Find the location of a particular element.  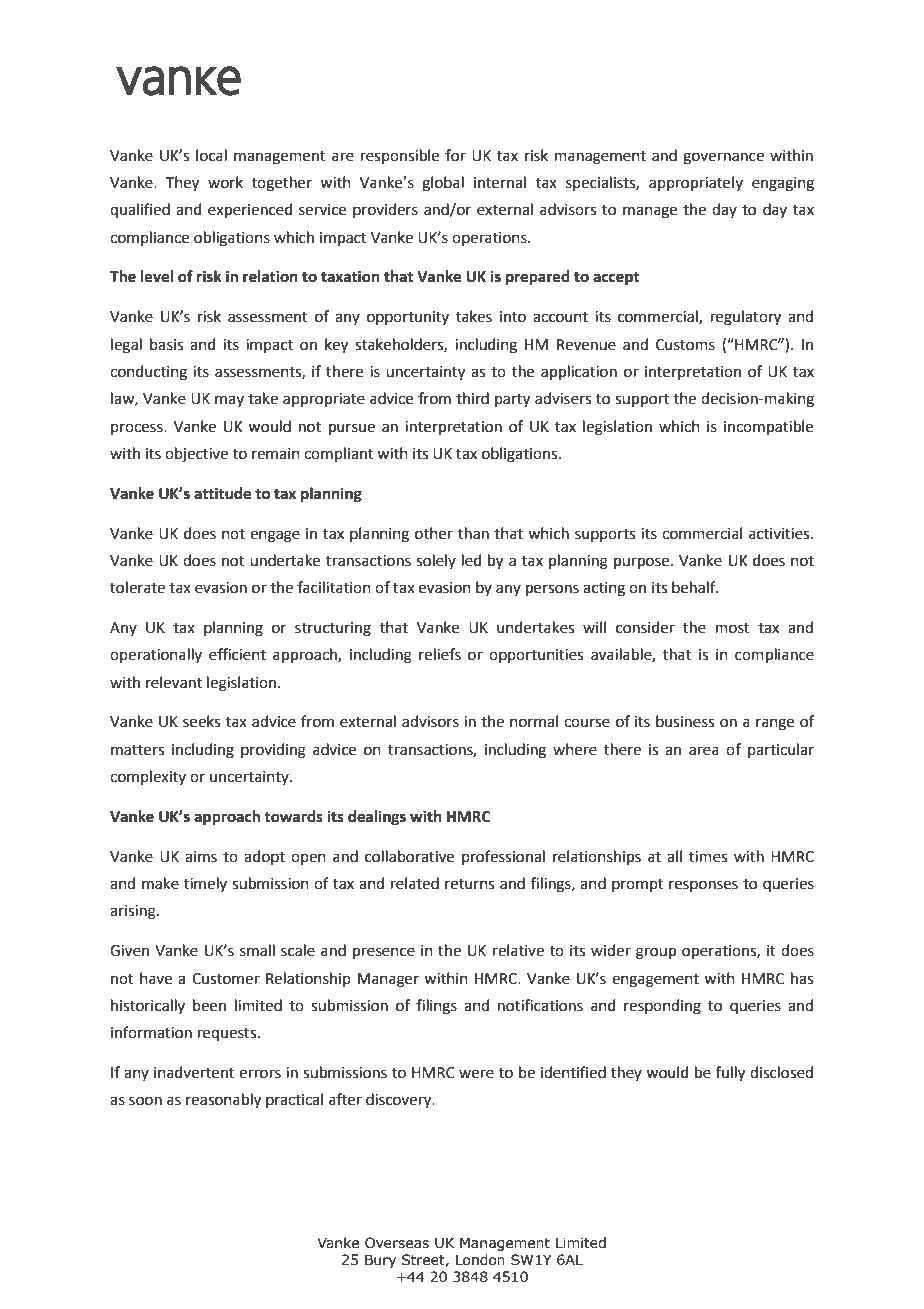

timely is located at coordinates (205, 884).
